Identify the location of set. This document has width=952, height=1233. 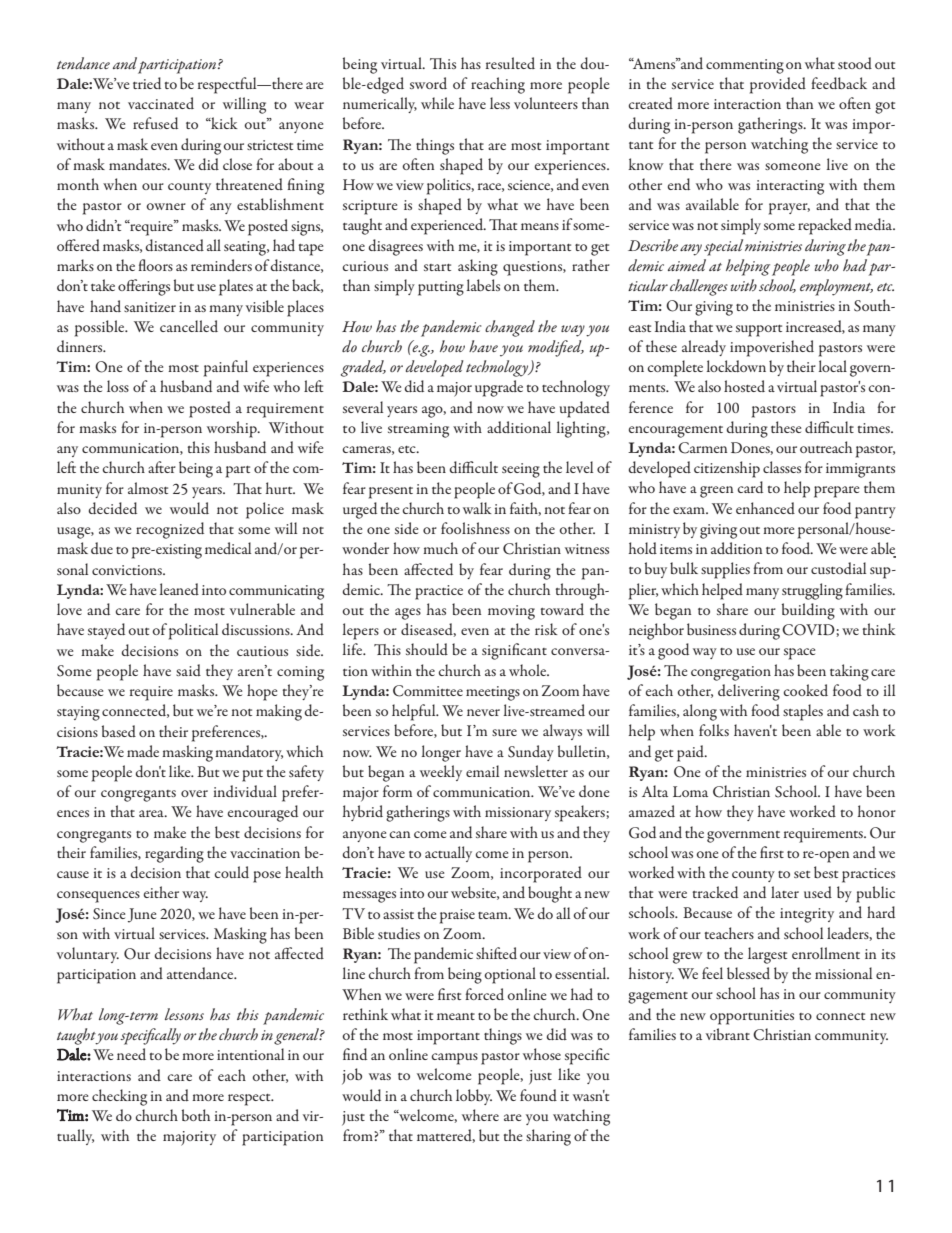
(802, 874).
